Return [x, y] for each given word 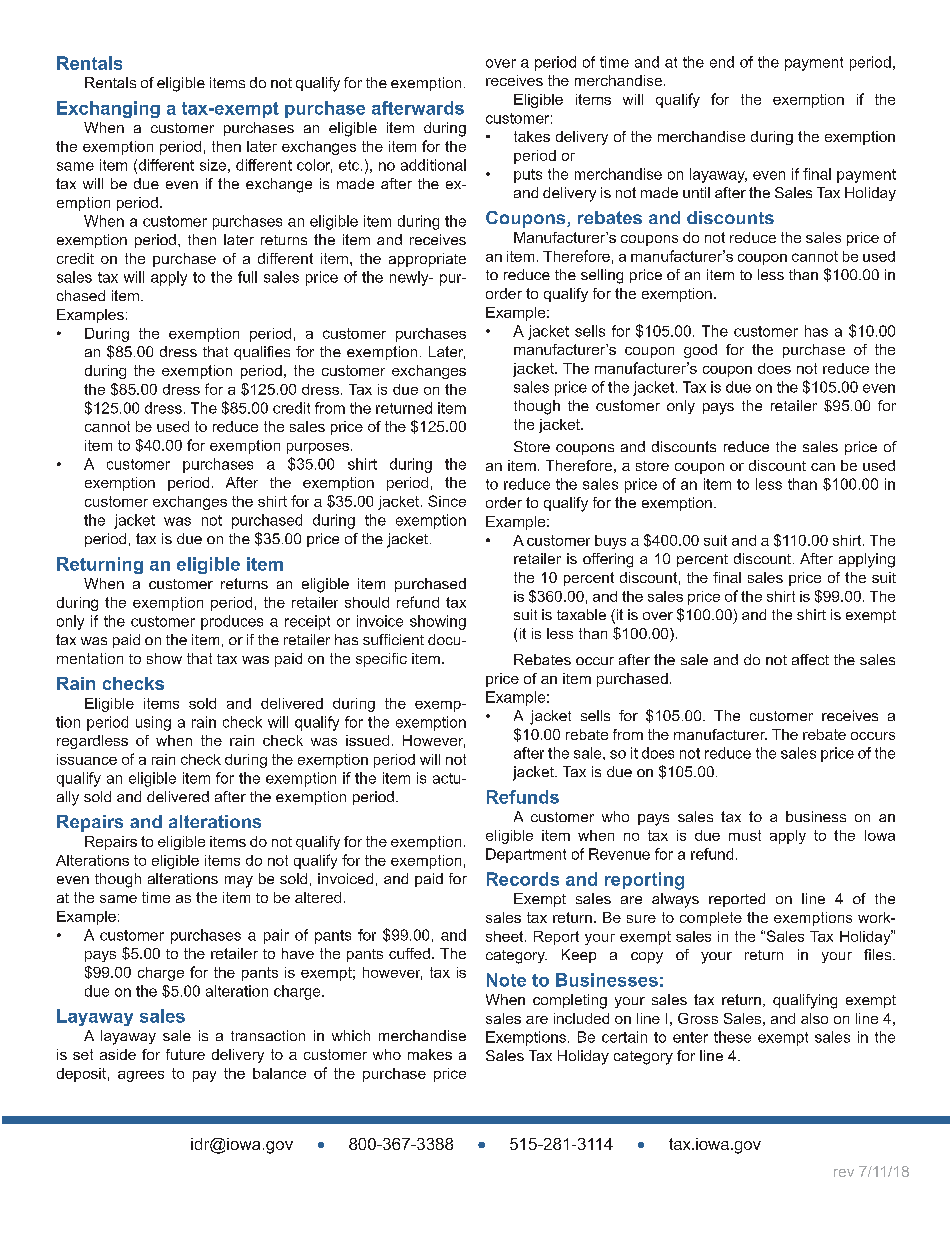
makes [430, 1054]
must [745, 835]
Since [447, 501]
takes [532, 136]
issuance [87, 759]
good [700, 351]
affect [810, 659]
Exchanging [108, 109]
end [722, 62]
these [732, 1037]
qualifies [262, 353]
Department [526, 855]
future [185, 1054]
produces [232, 622]
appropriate [427, 260]
